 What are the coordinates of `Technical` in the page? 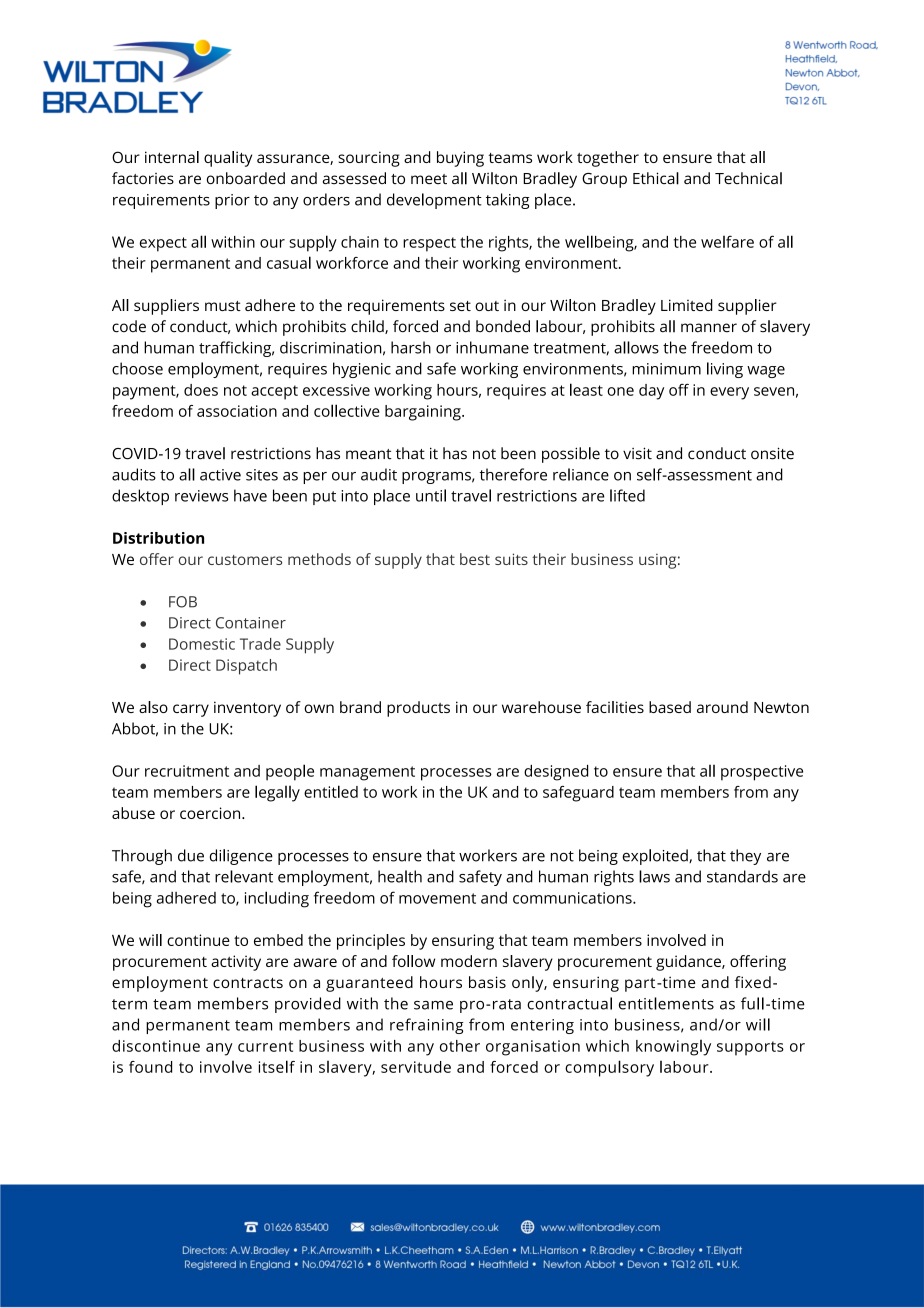 It's located at (748, 178).
